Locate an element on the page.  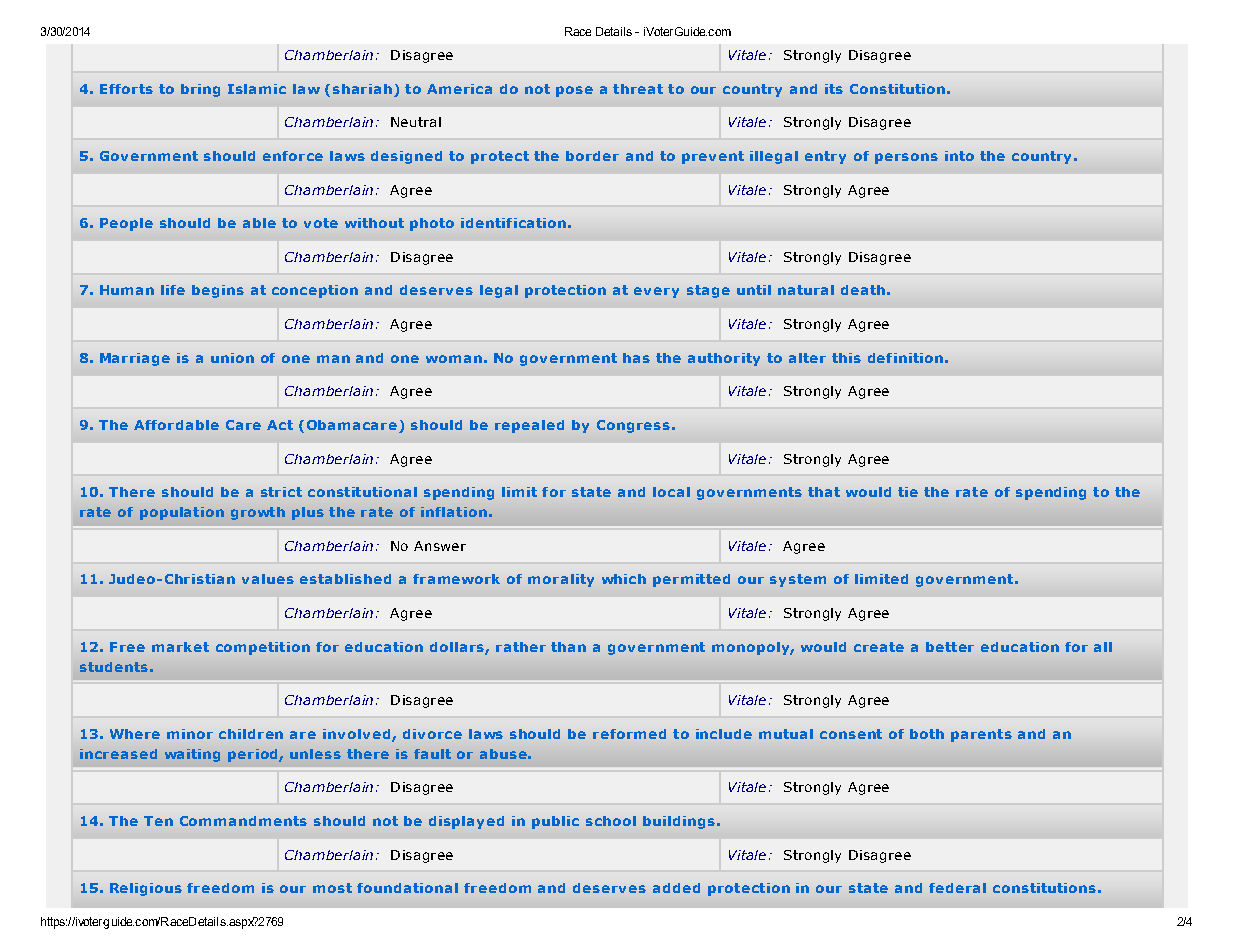
pose is located at coordinates (574, 91).
